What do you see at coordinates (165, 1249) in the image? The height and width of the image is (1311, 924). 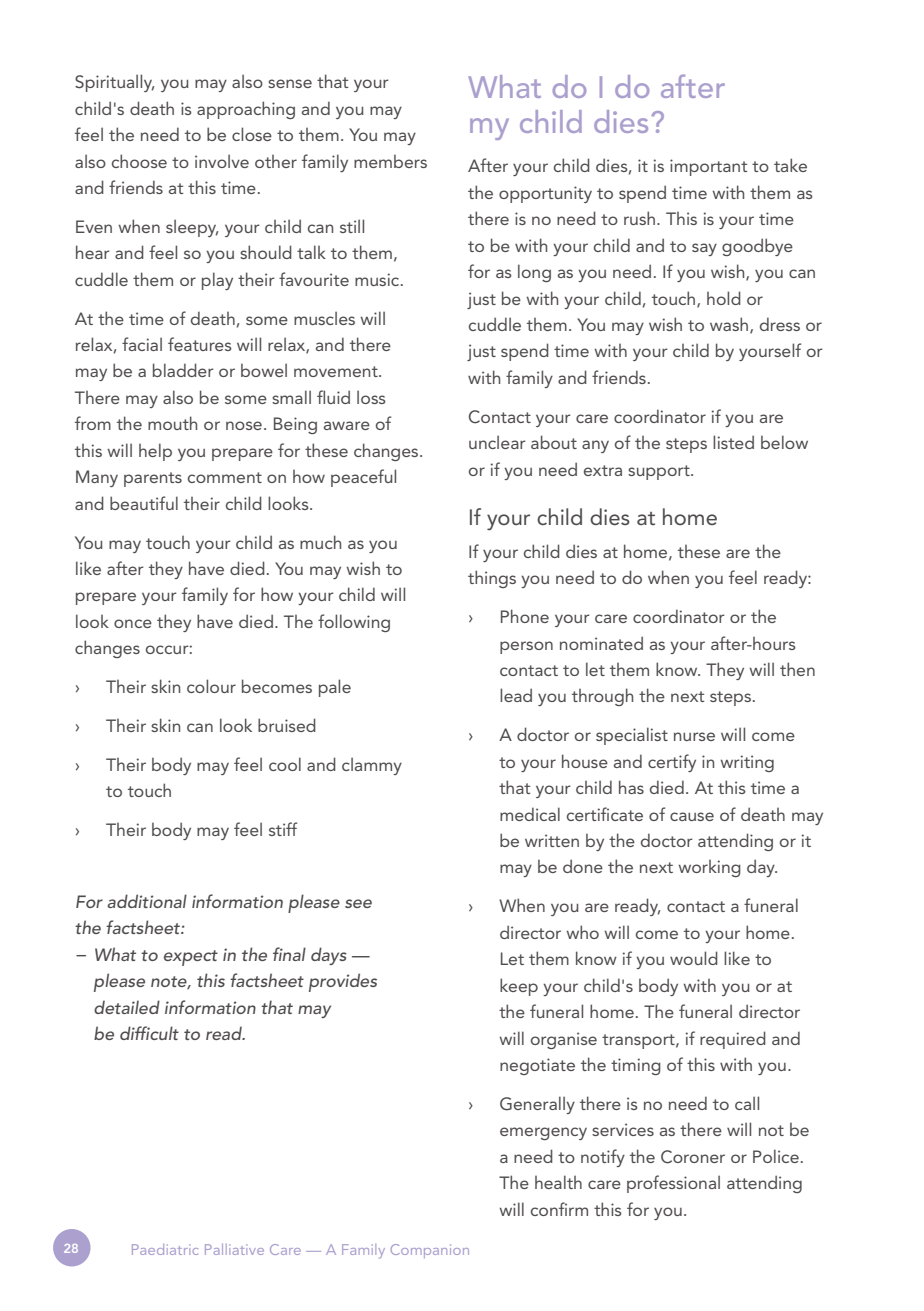 I see `Paediatric` at bounding box center [165, 1249].
